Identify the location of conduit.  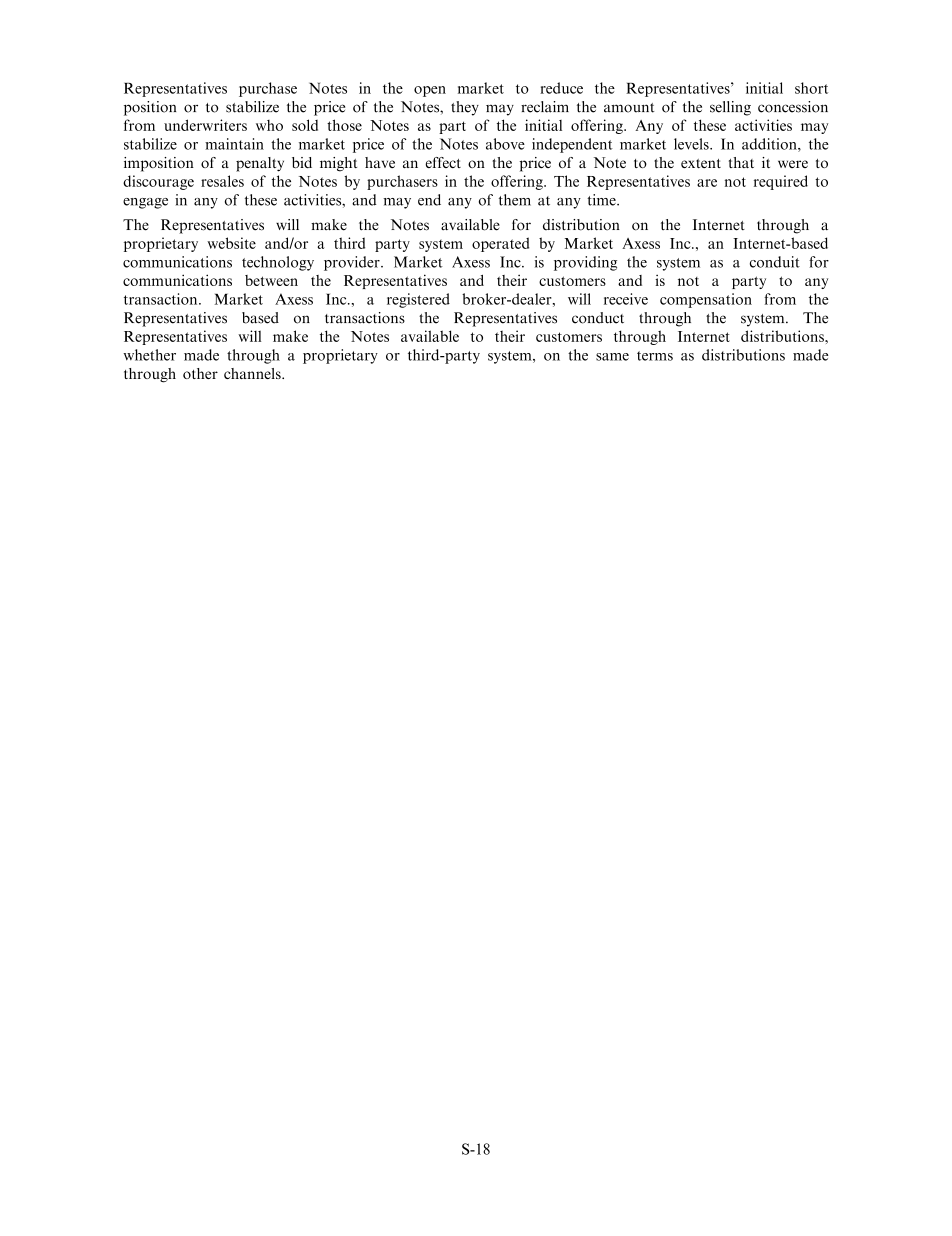
(775, 262).
